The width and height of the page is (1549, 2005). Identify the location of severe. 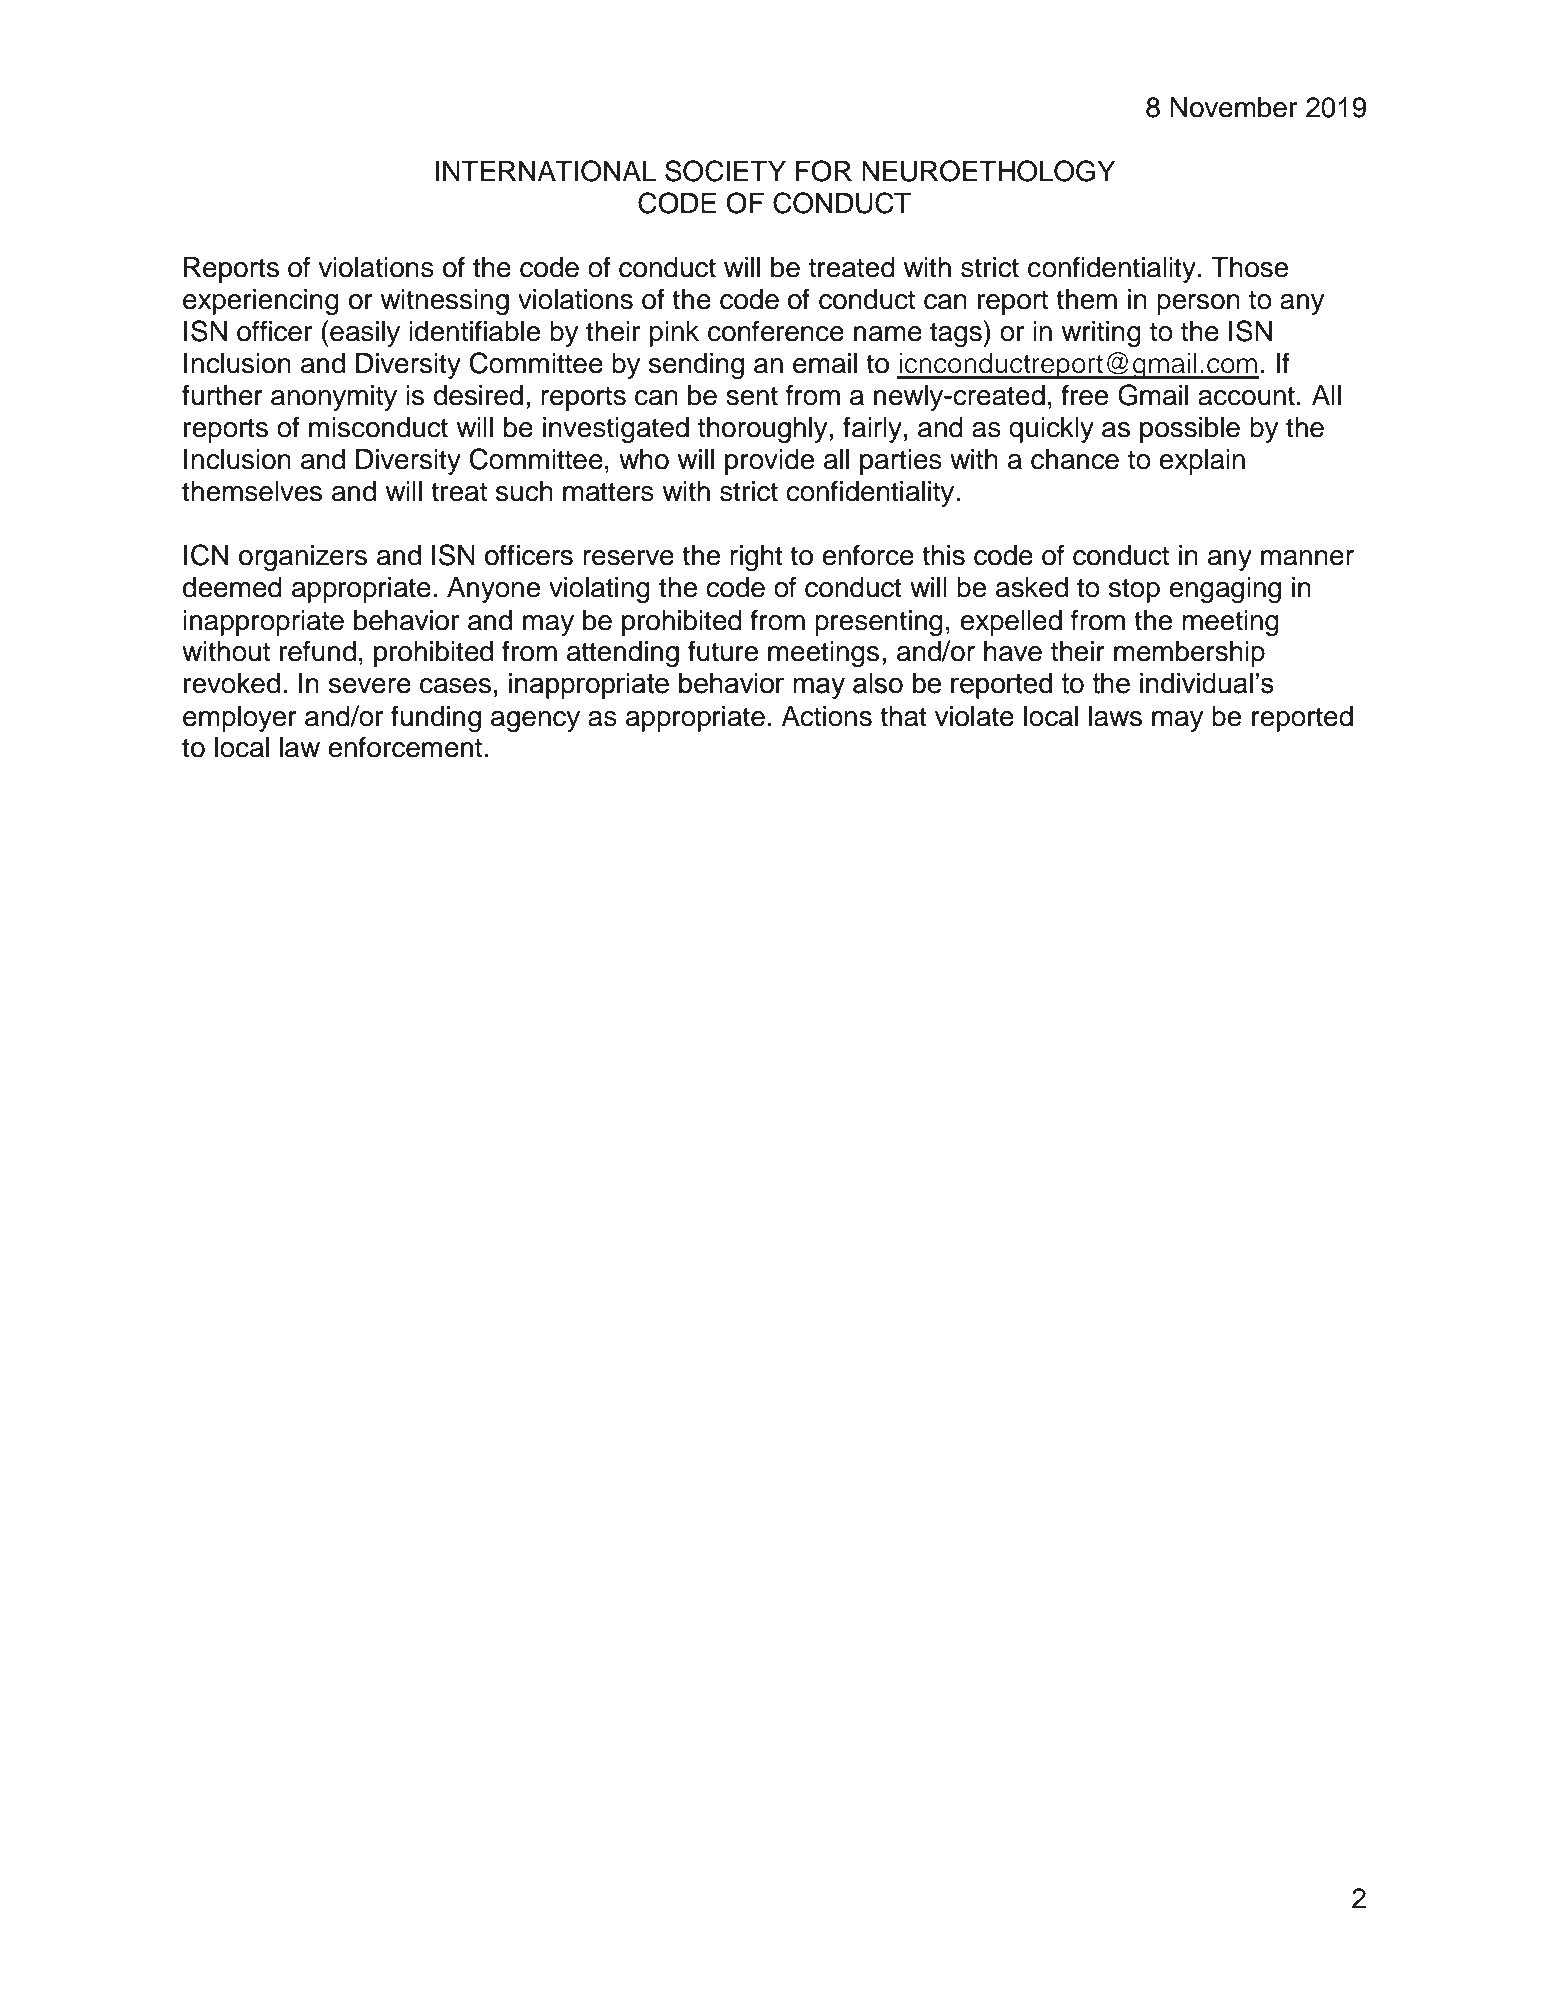
(370, 686).
